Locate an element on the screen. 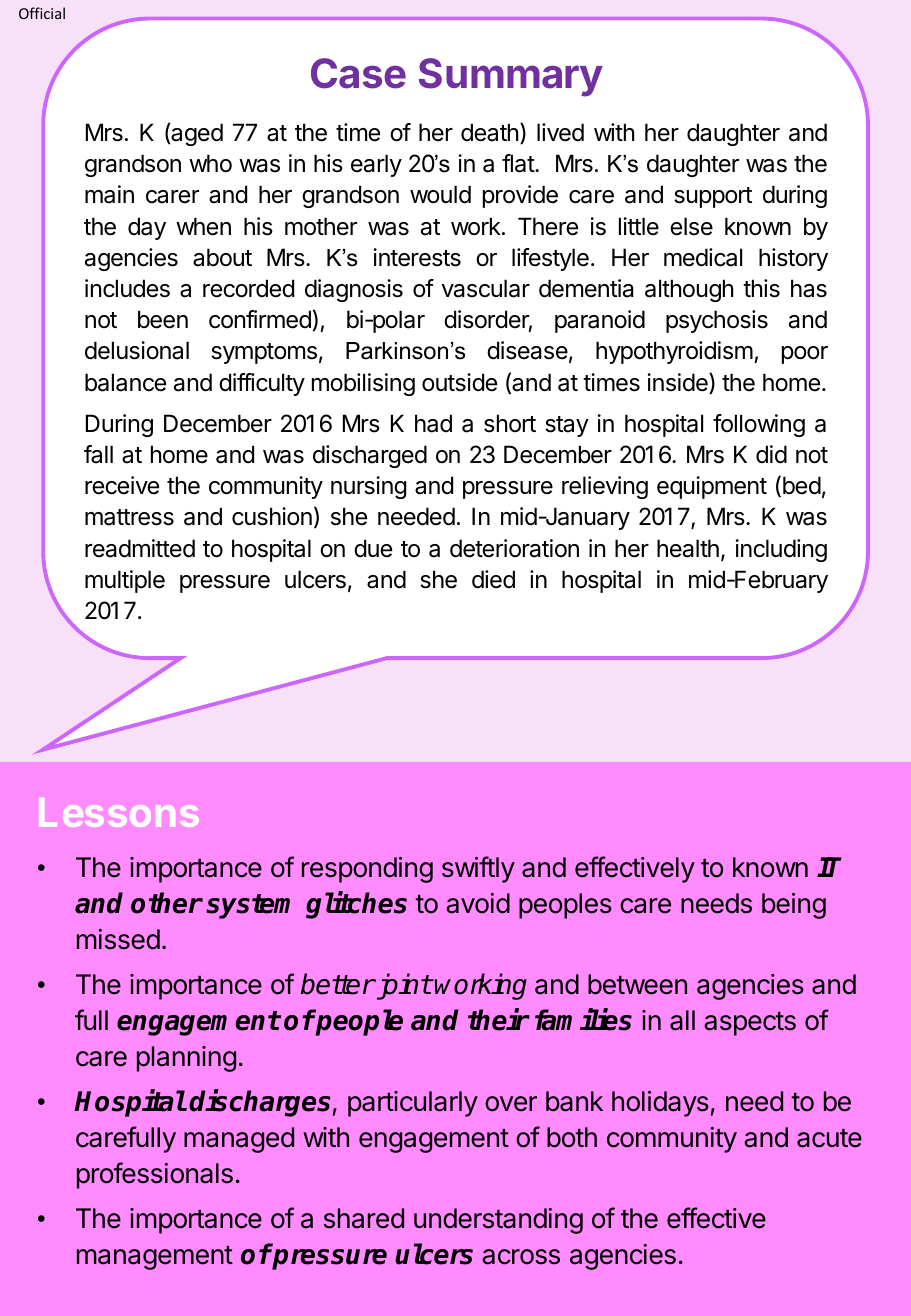 This screenshot has width=911, height=1316. acute is located at coordinates (829, 1138).
